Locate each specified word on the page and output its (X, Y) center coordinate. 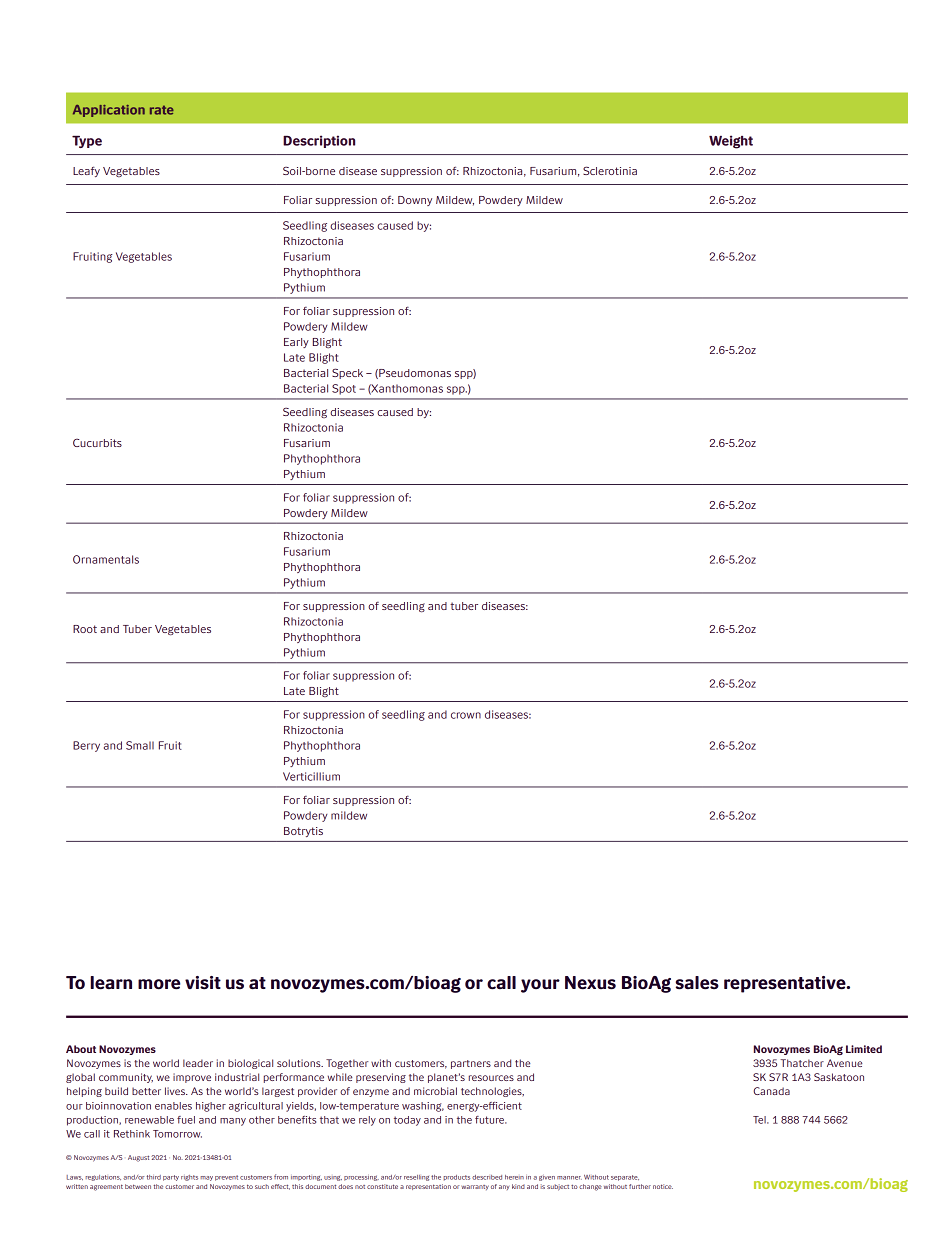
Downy (415, 201)
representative (786, 984)
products (456, 1178)
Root (85, 629)
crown (466, 715)
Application (109, 111)
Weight (731, 142)
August (138, 1158)
